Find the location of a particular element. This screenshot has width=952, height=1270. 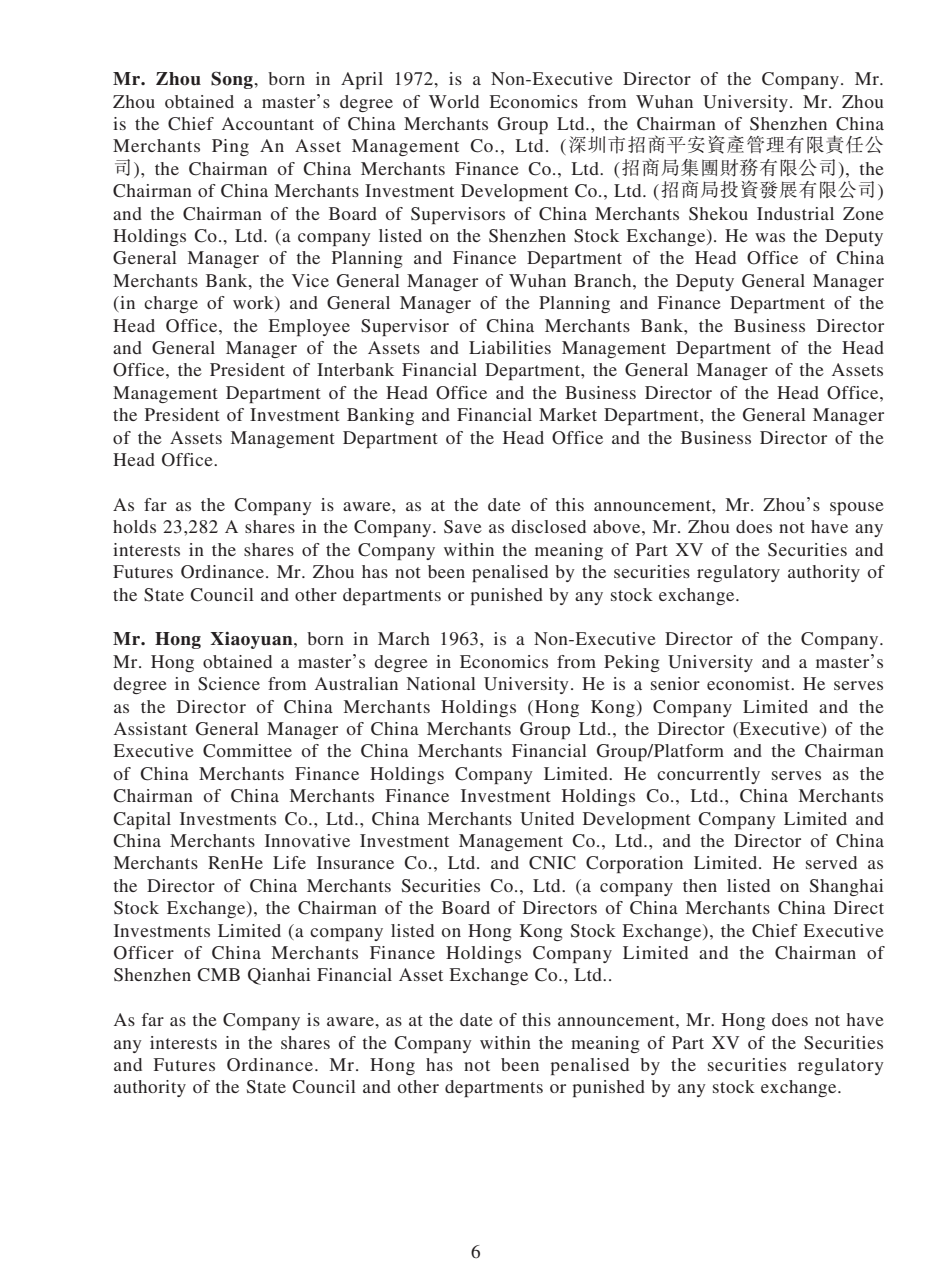

Industrial is located at coordinates (795, 213).
